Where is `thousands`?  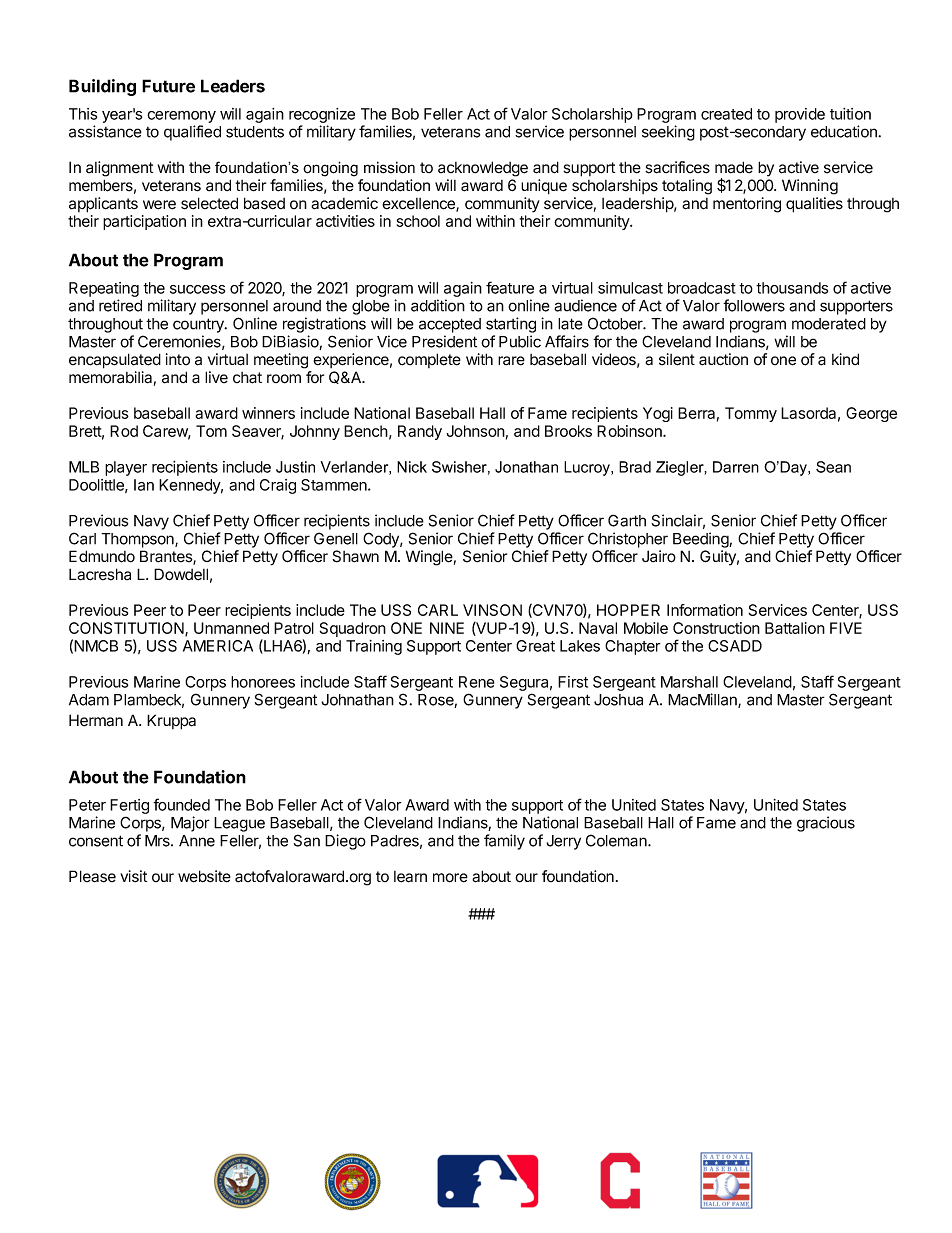 thousands is located at coordinates (792, 288).
